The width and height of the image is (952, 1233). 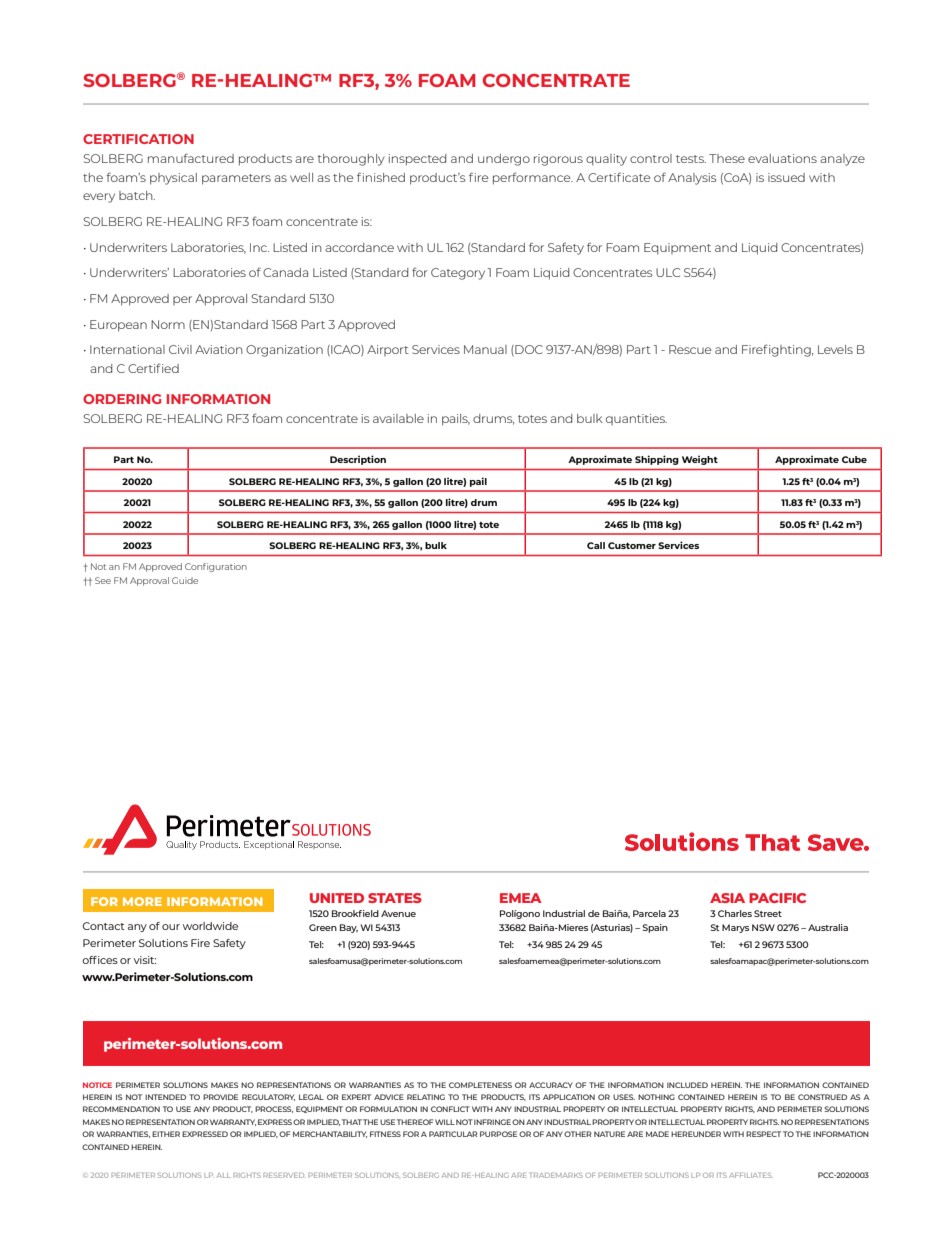 What do you see at coordinates (216, 567) in the image?
I see `Configuration` at bounding box center [216, 567].
